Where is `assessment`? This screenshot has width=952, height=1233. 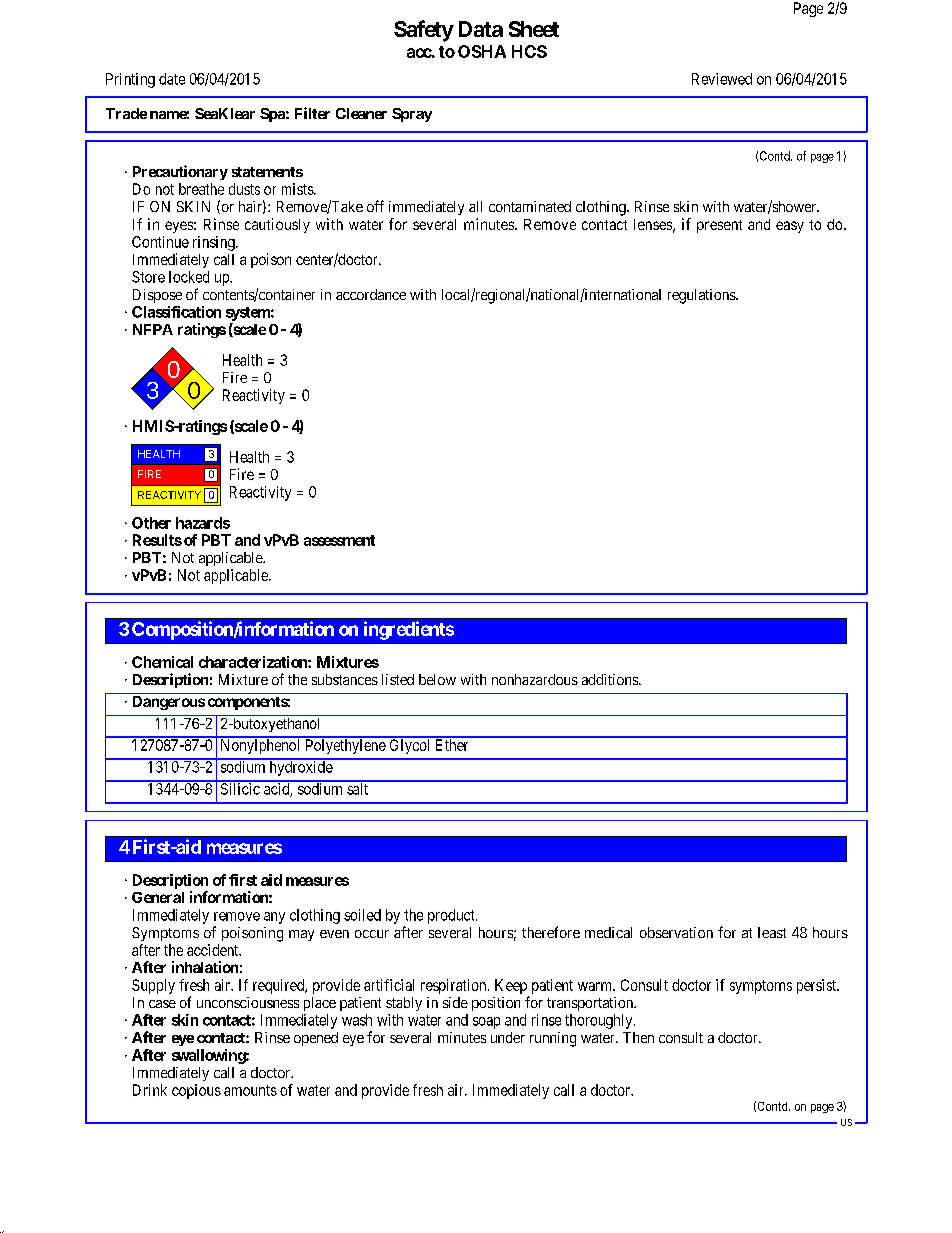
assessment is located at coordinates (339, 540).
